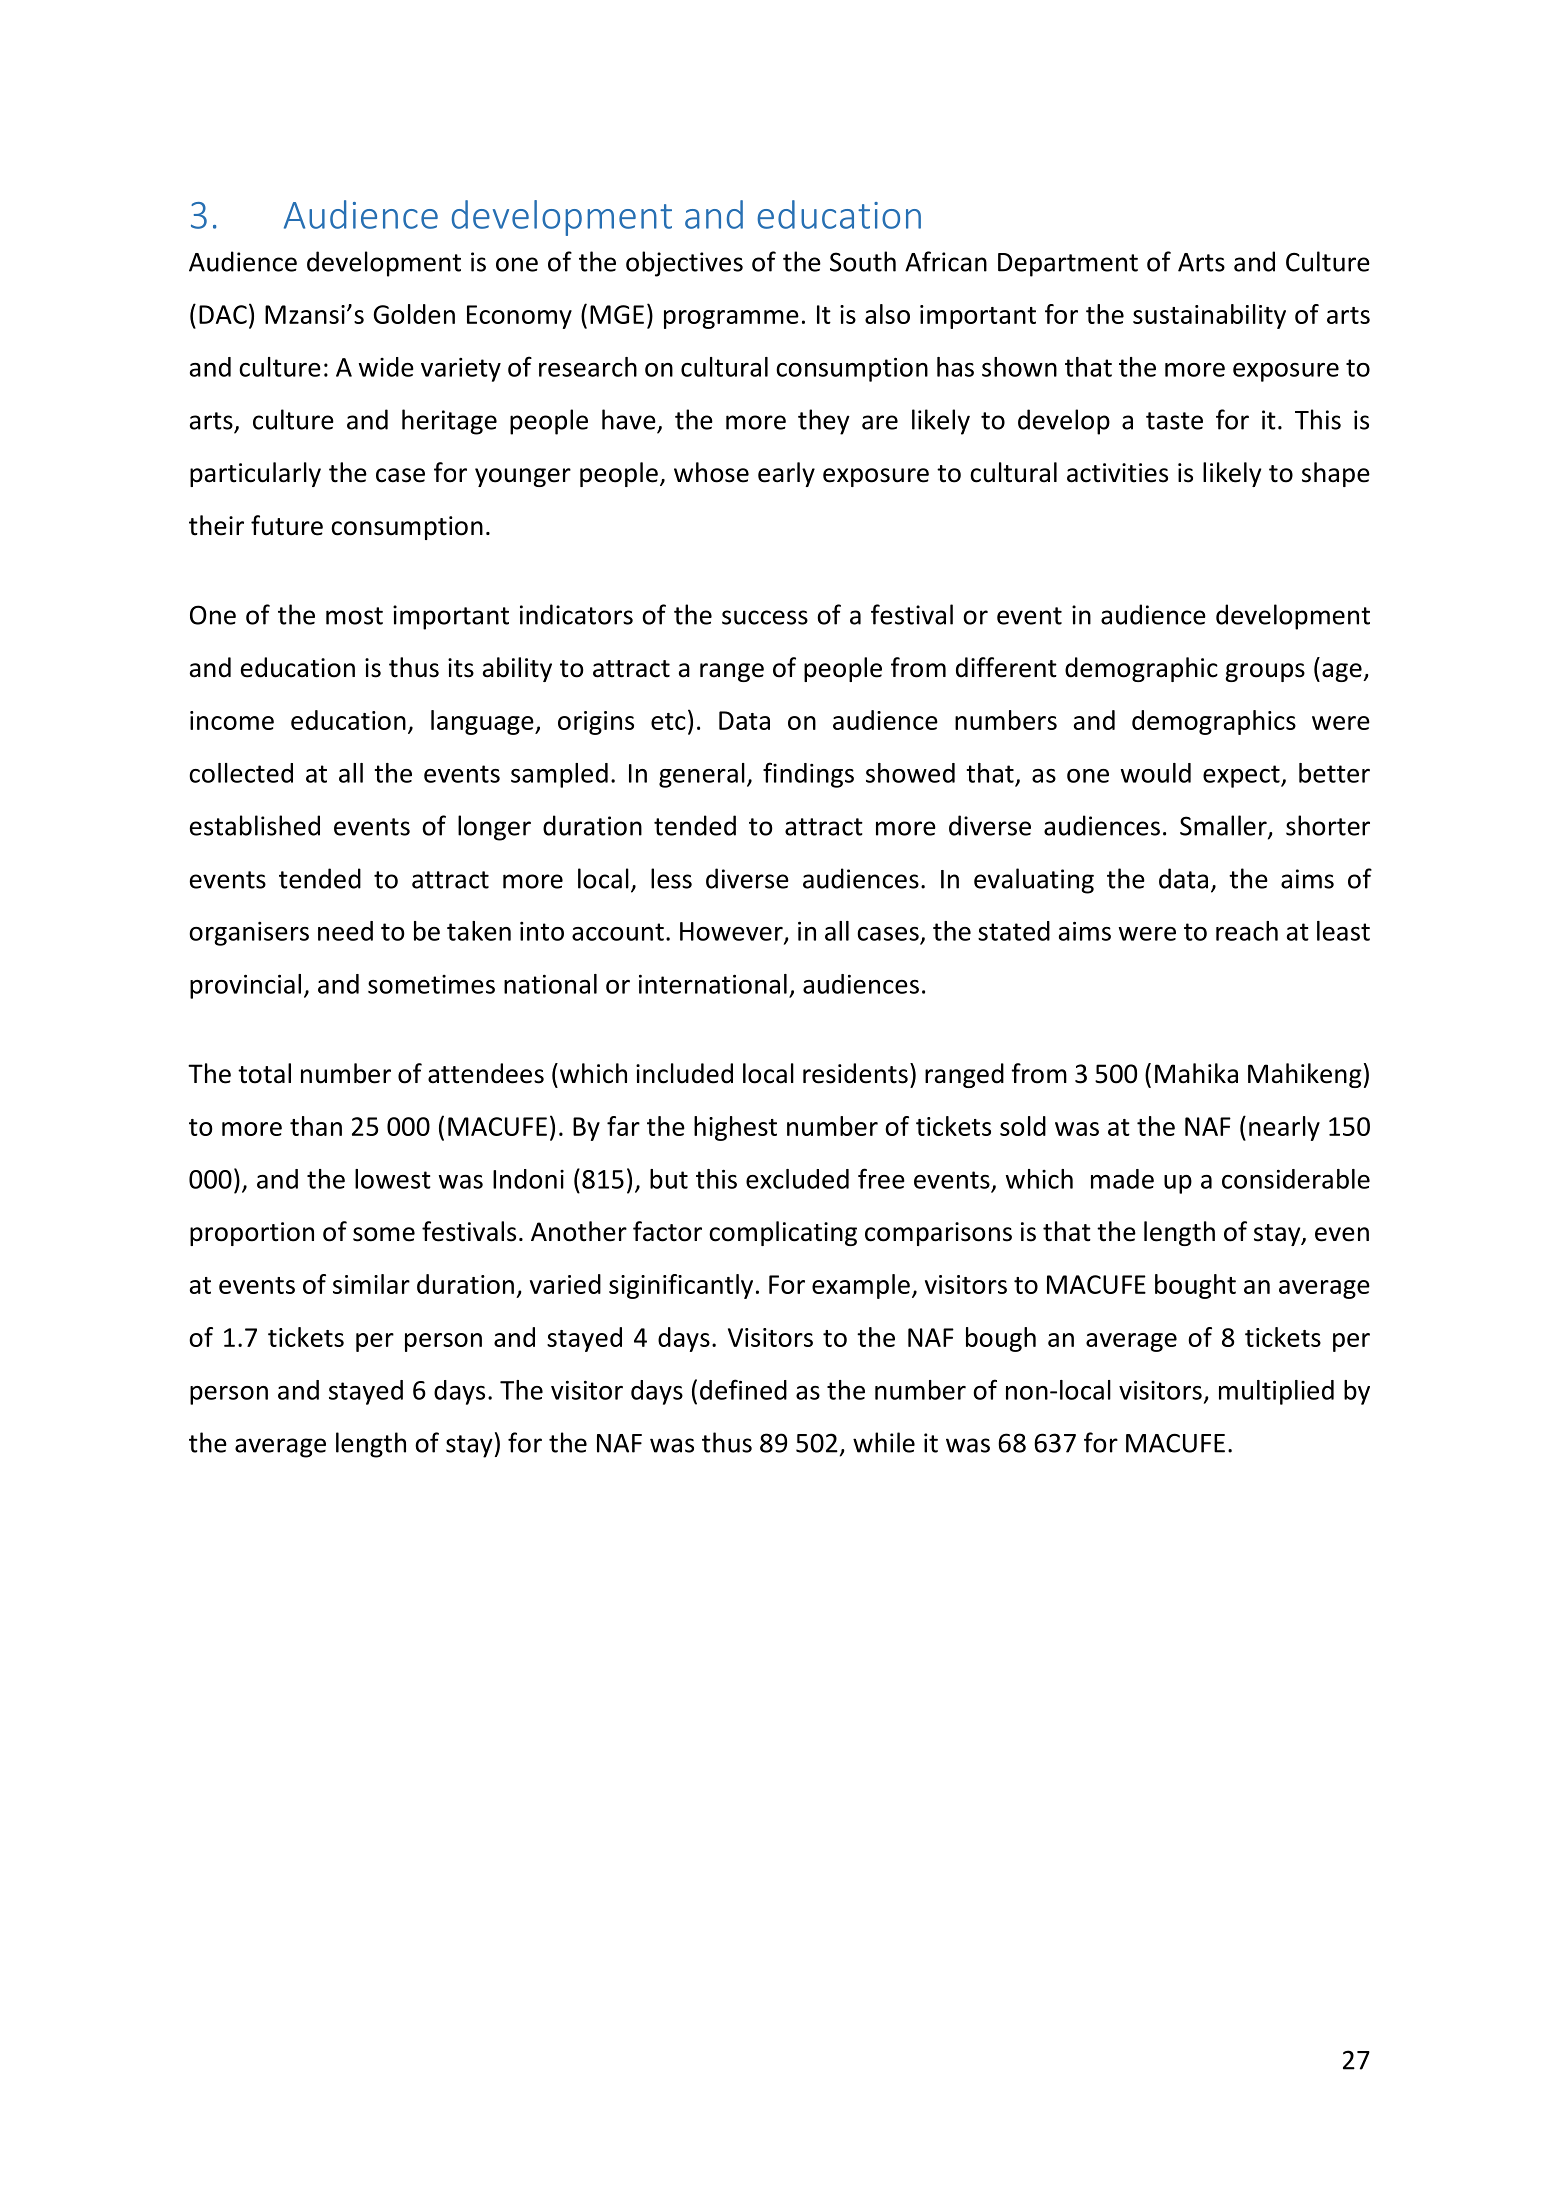 Image resolution: width=1559 pixels, height=2205 pixels. I want to click on programme, so click(731, 319).
